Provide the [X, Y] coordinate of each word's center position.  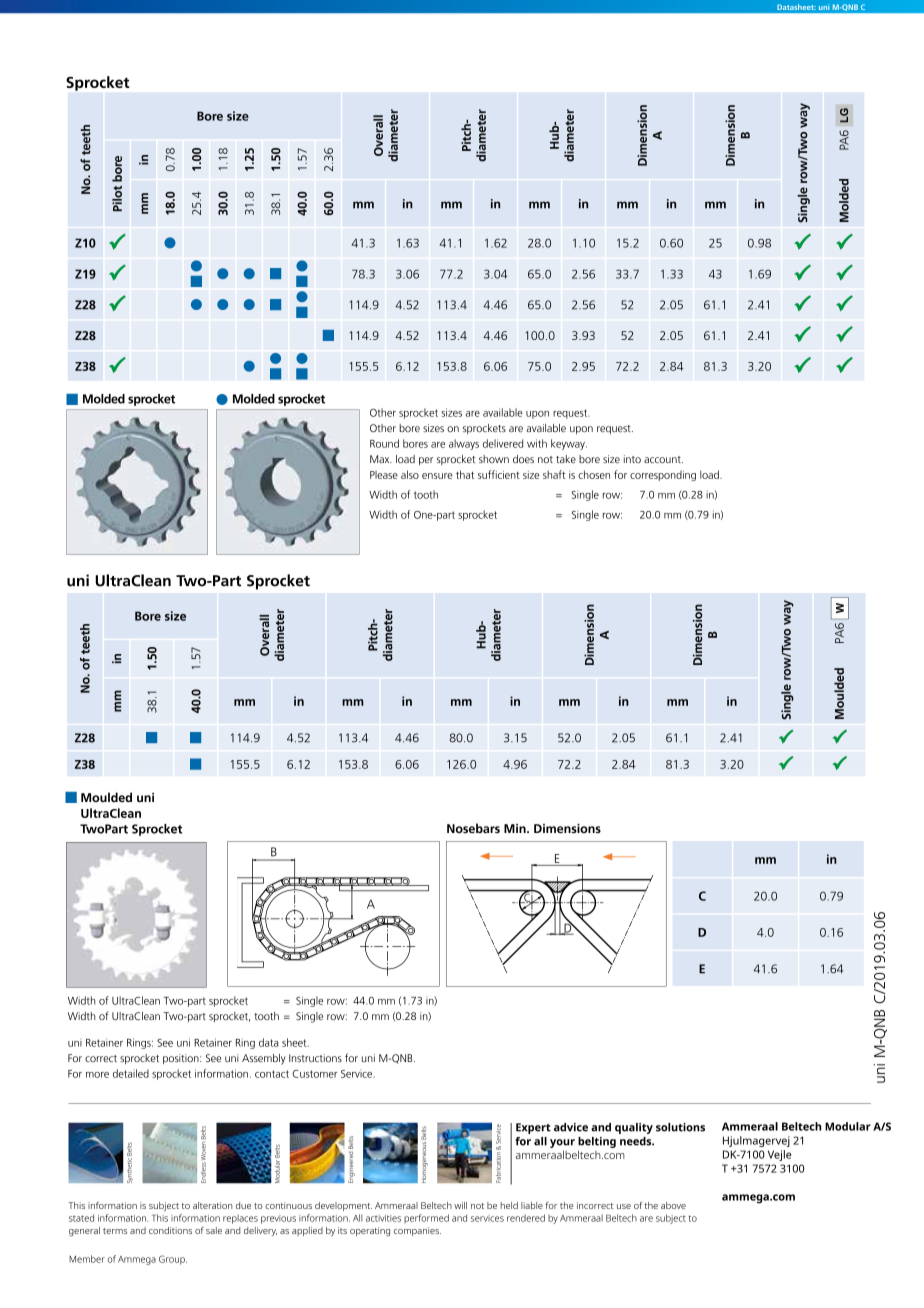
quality [634, 1128]
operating [370, 1231]
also [410, 474]
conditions [170, 1230]
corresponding [663, 476]
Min [516, 828]
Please [384, 475]
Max [381, 459]
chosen [594, 474]
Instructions [315, 1058]
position [182, 1059]
